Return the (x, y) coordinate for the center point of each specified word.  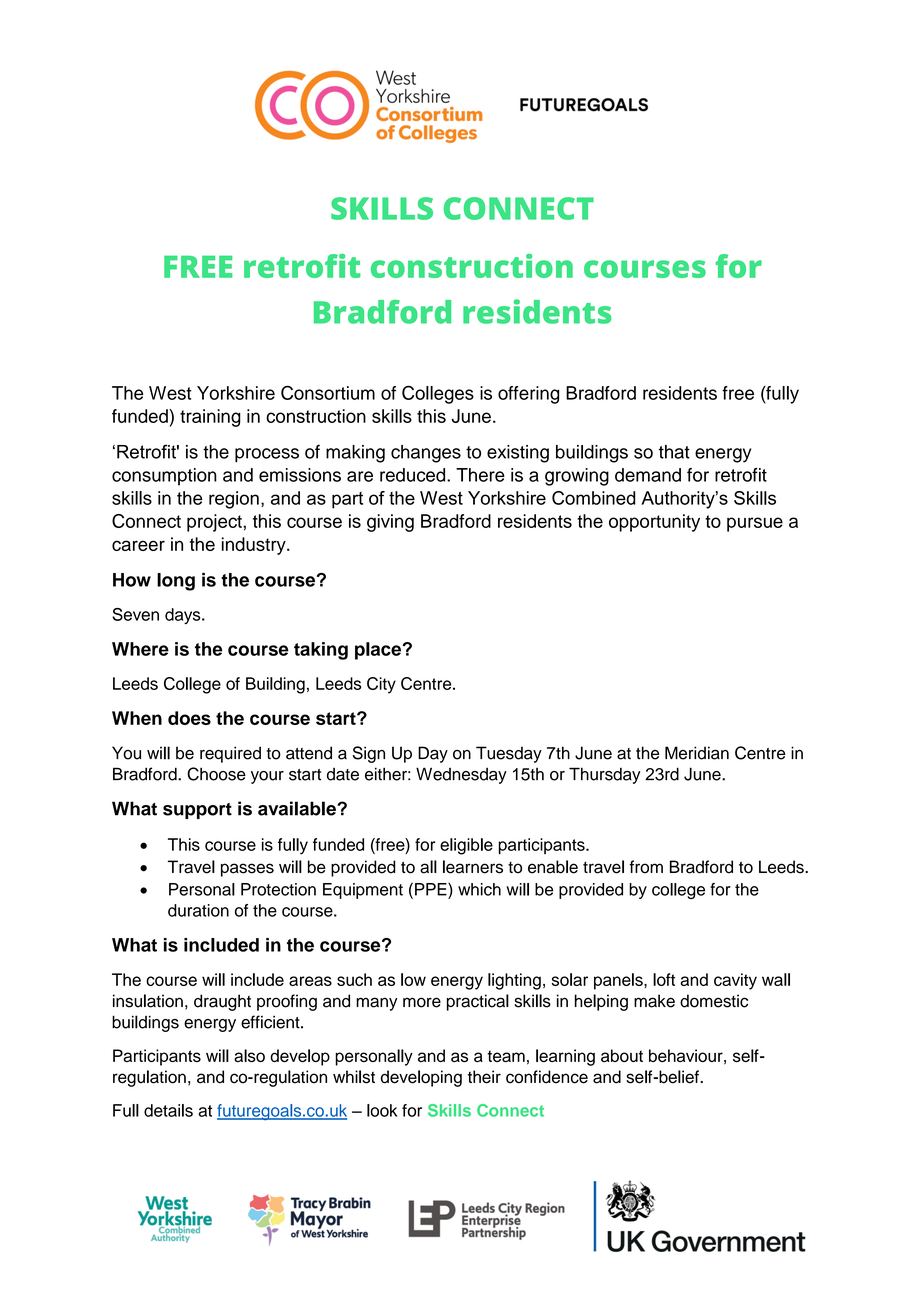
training (210, 418)
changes (426, 454)
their (484, 1077)
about (622, 1055)
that (674, 452)
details (168, 1110)
